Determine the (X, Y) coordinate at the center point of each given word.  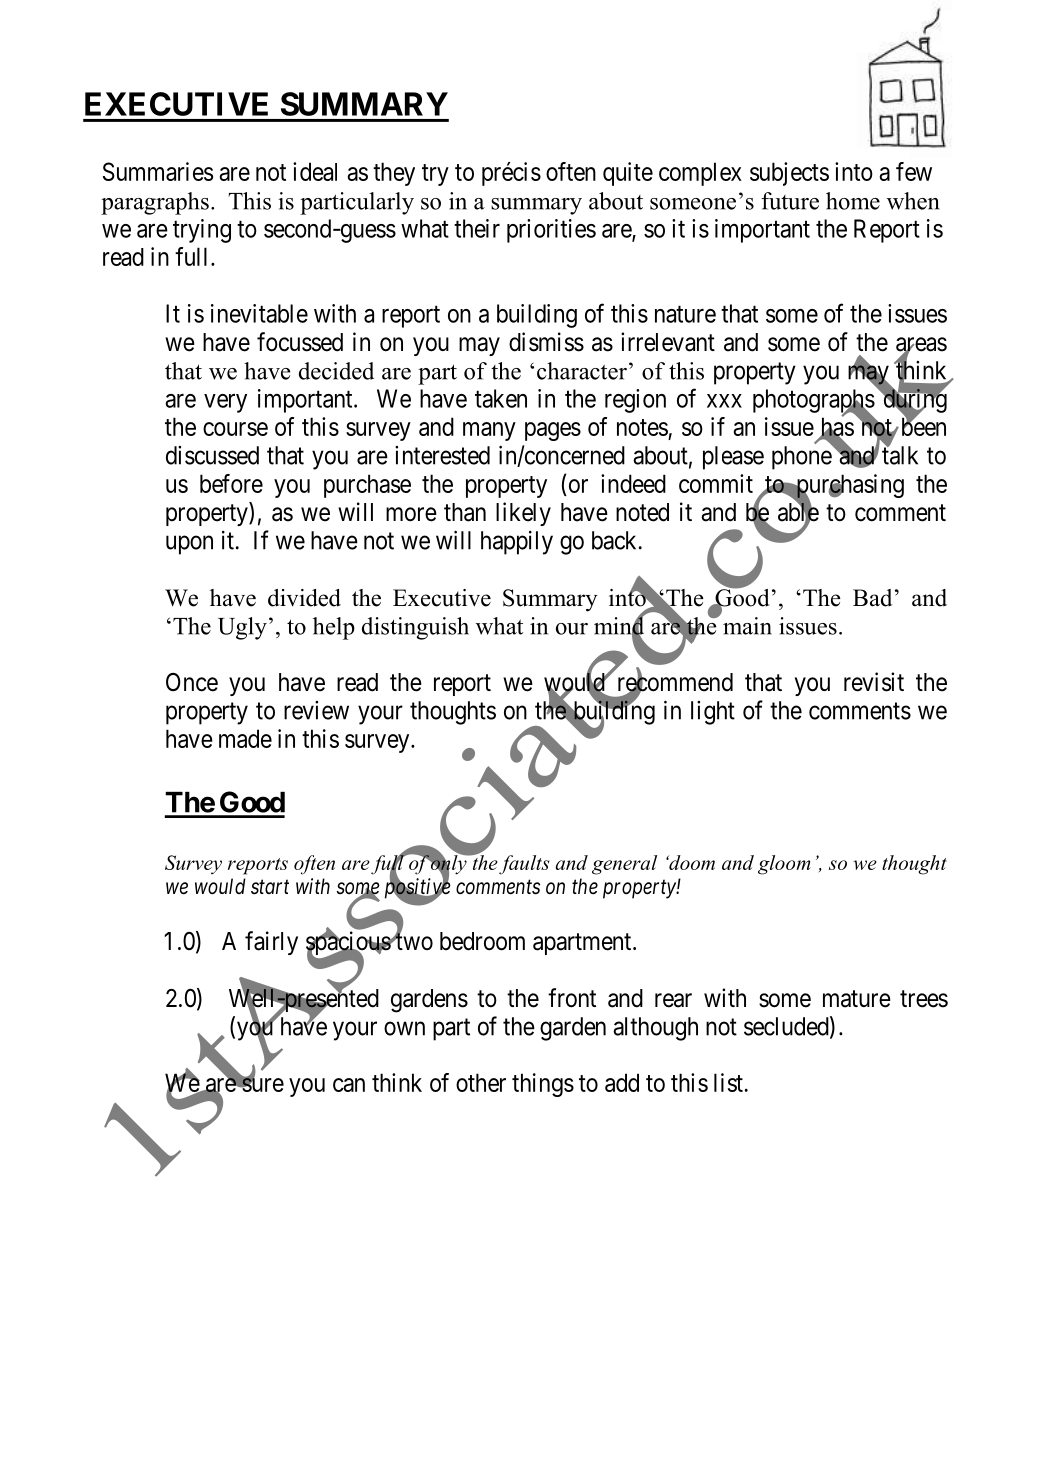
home (853, 201)
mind (620, 625)
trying (202, 231)
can (349, 1085)
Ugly (242, 628)
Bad (872, 598)
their (477, 228)
